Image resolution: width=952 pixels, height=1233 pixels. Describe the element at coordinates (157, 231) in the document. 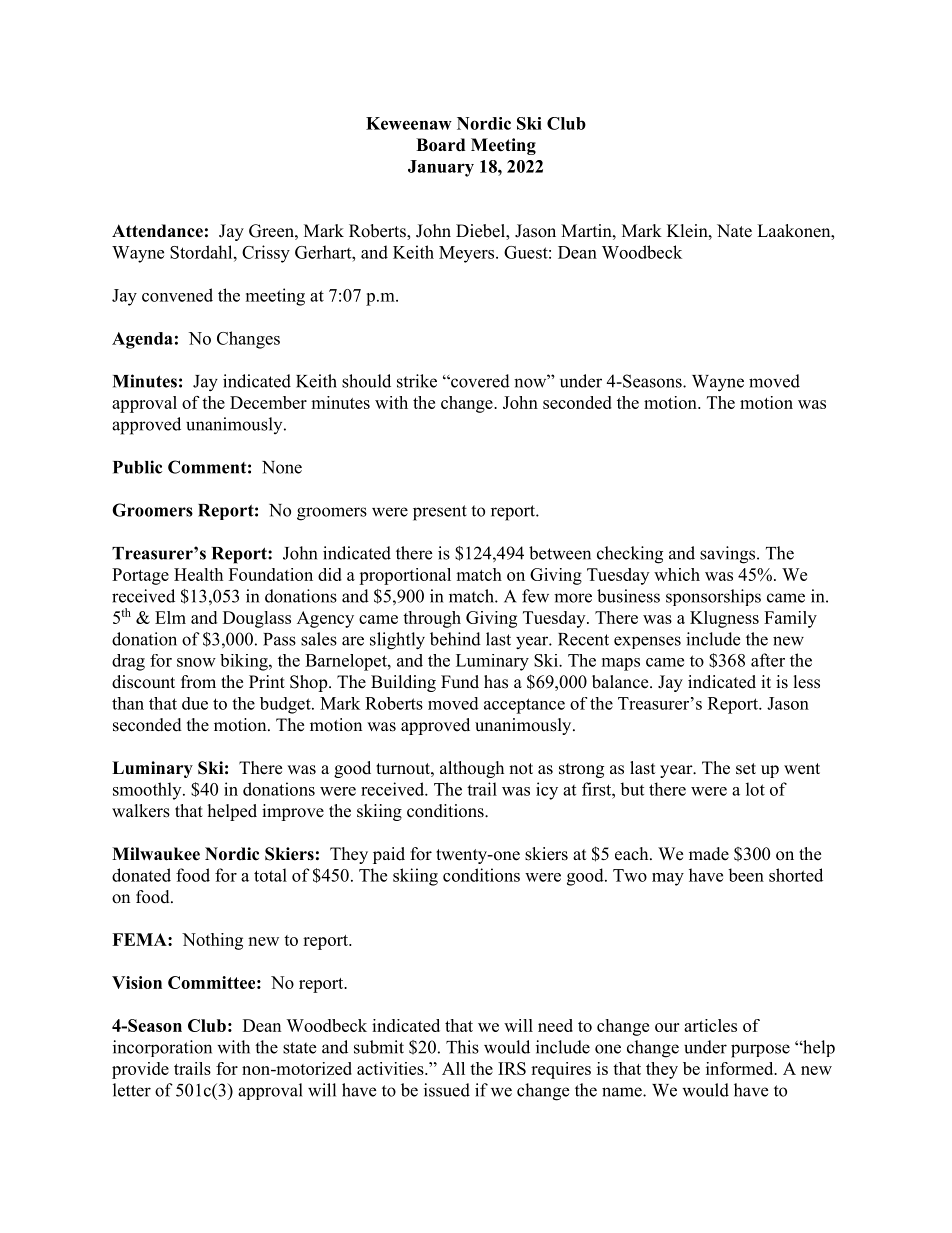

I see `Attendance` at that location.
